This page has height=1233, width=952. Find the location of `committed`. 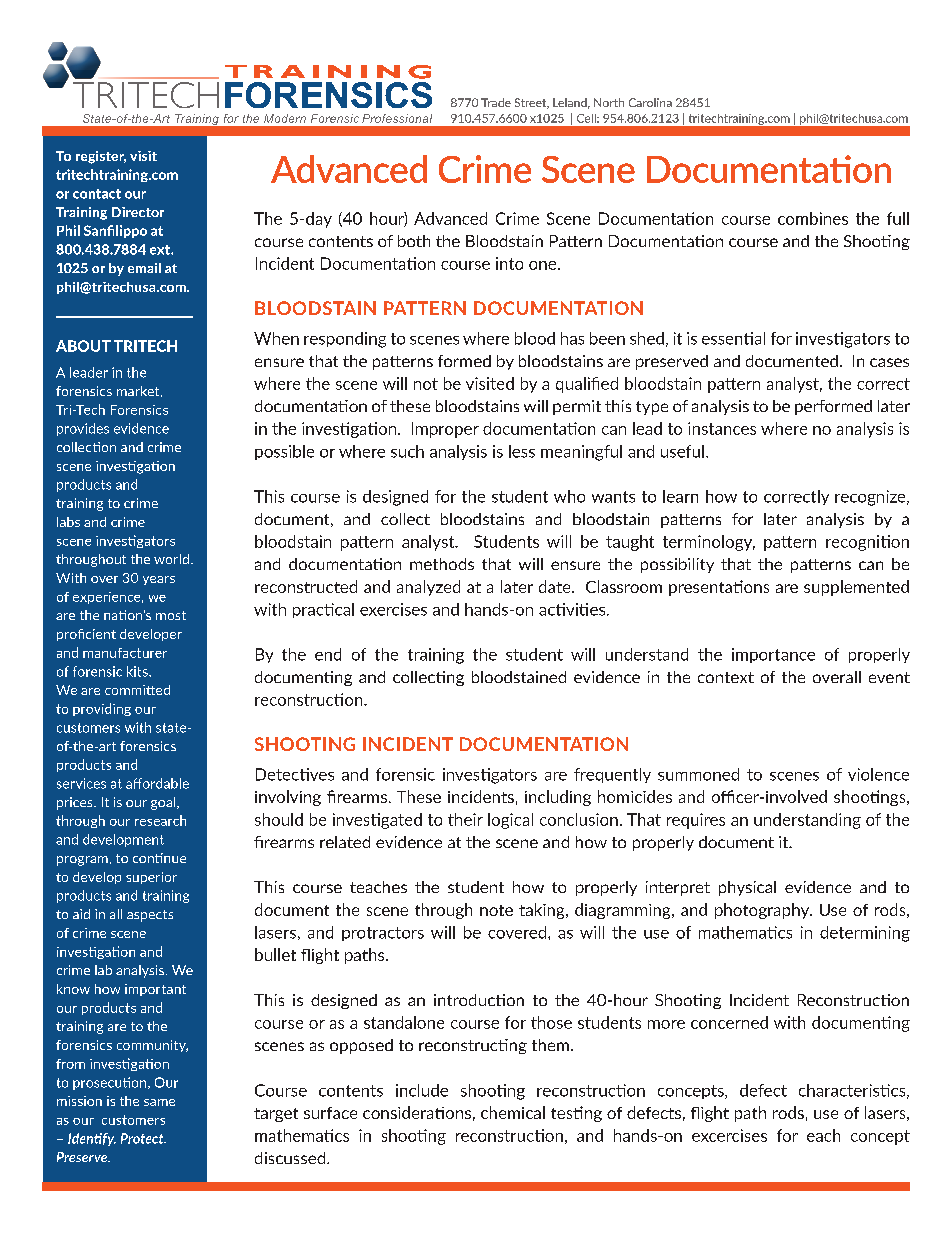

committed is located at coordinates (137, 690).
